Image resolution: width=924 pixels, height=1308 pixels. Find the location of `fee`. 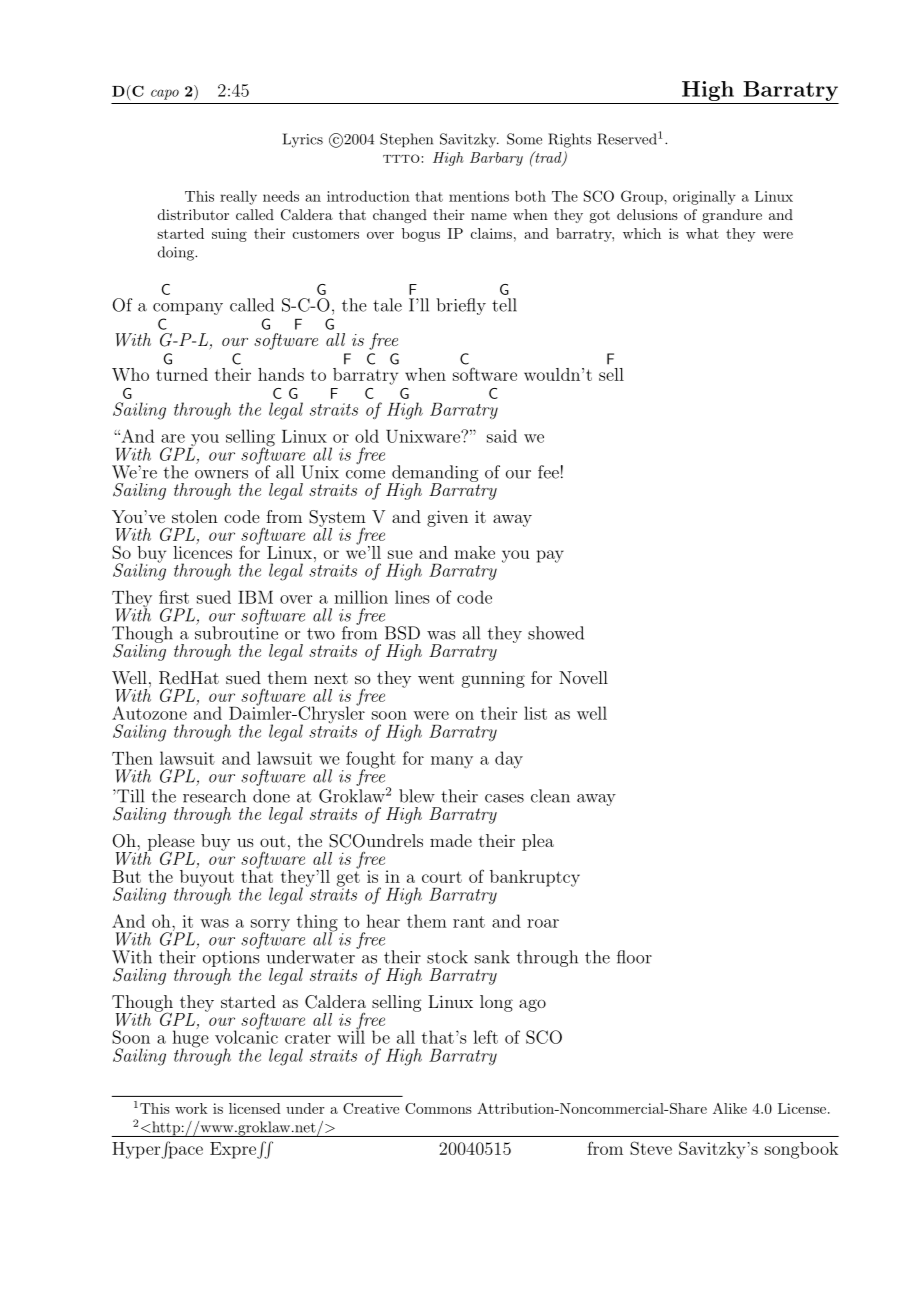

fee is located at coordinates (548, 472).
